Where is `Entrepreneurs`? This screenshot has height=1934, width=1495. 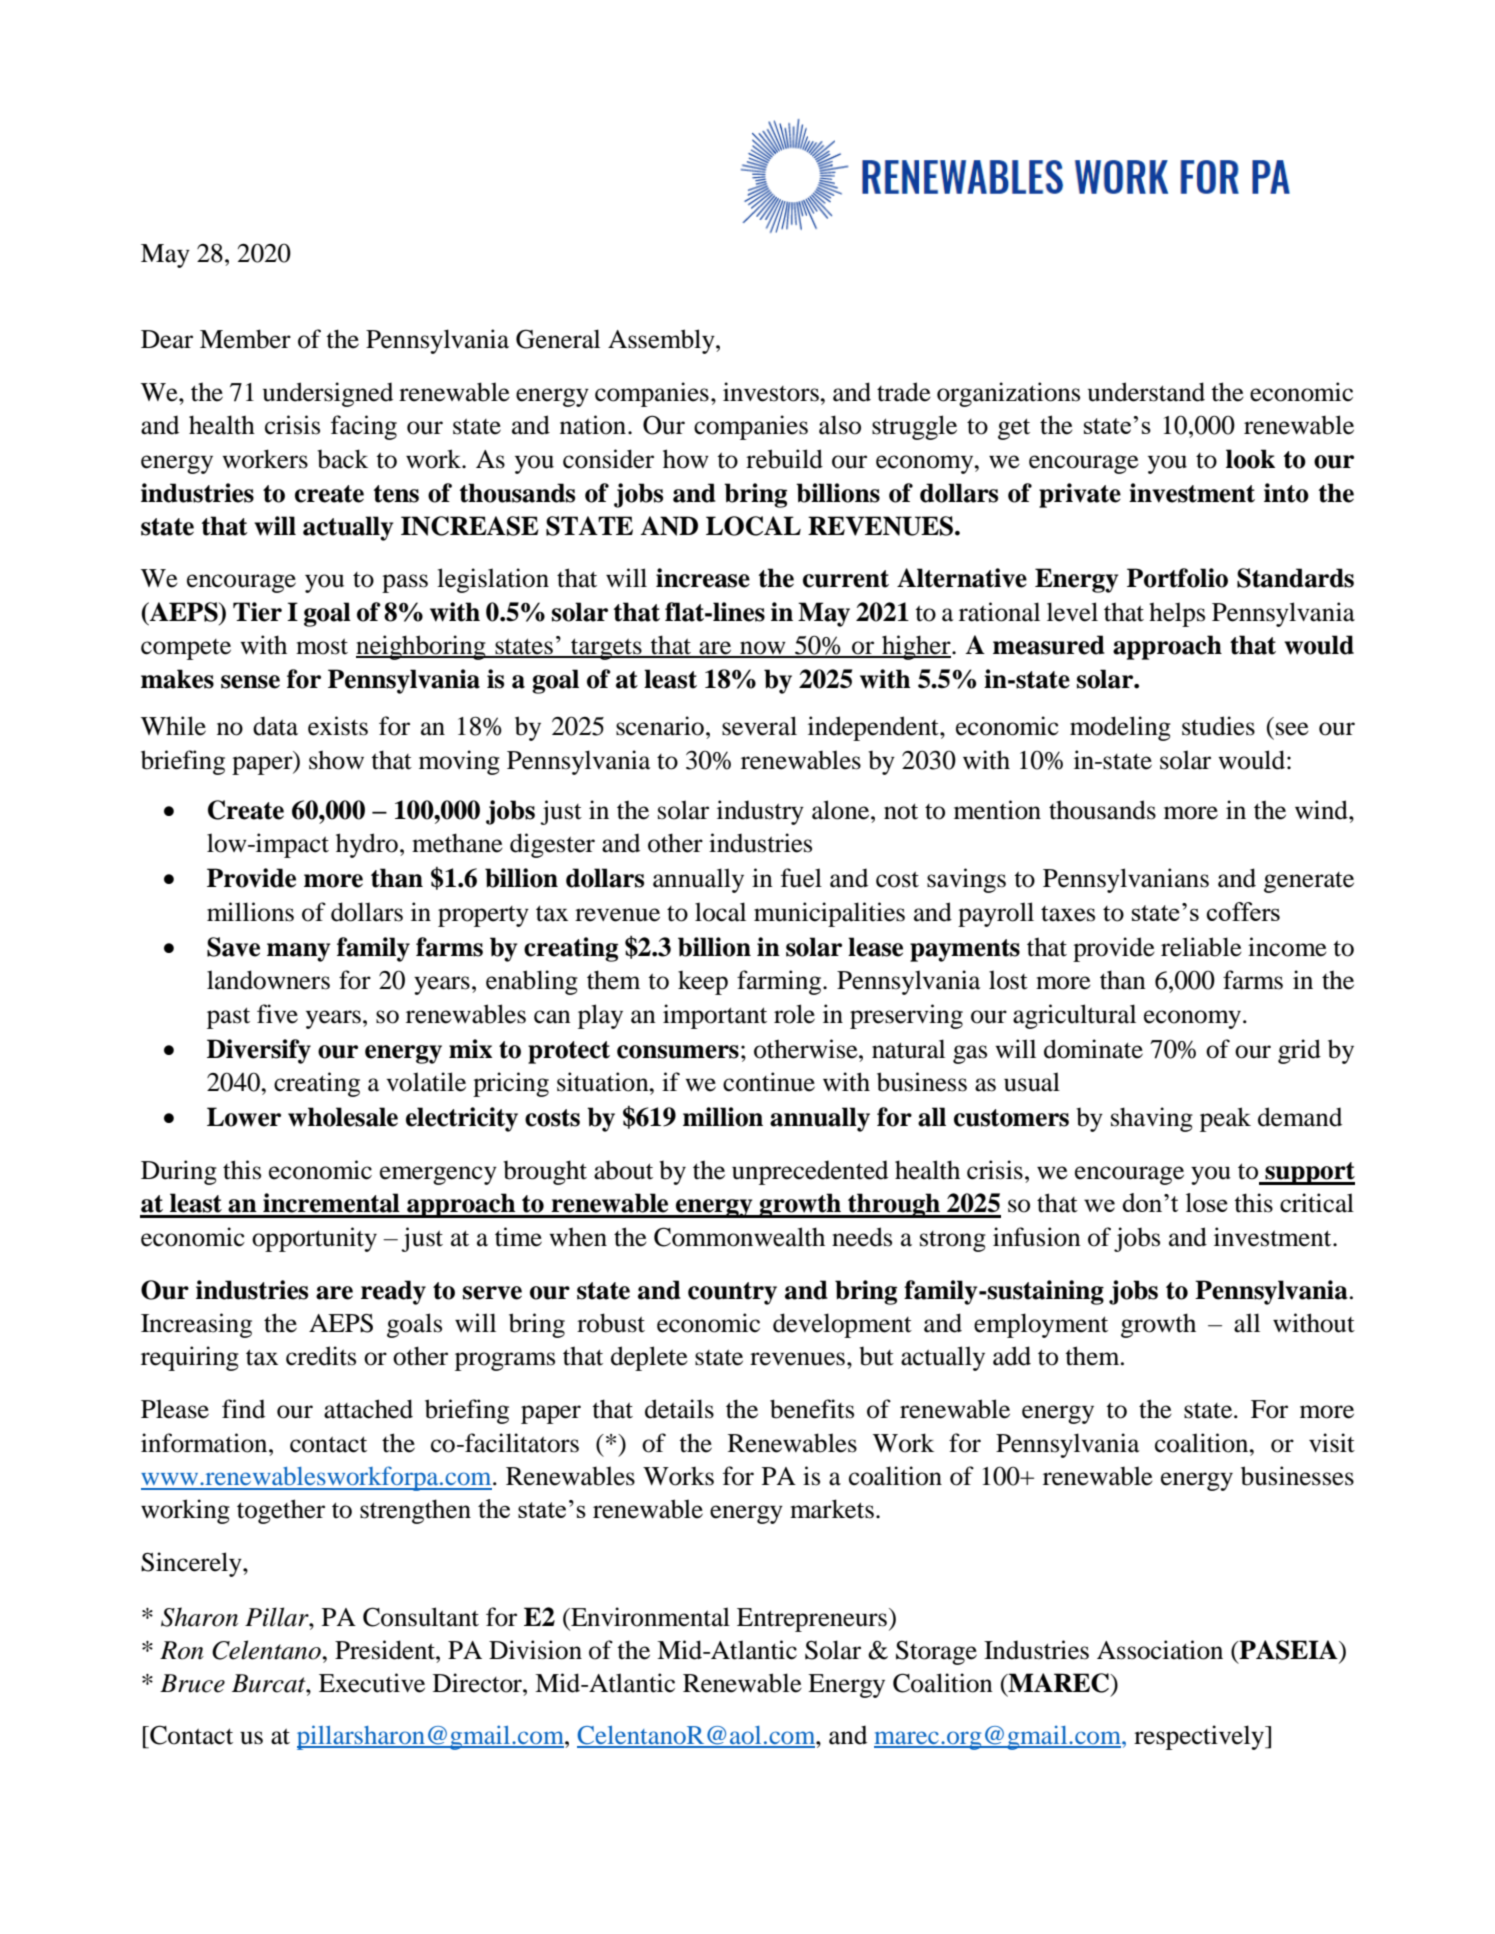 Entrepreneurs is located at coordinates (812, 1620).
